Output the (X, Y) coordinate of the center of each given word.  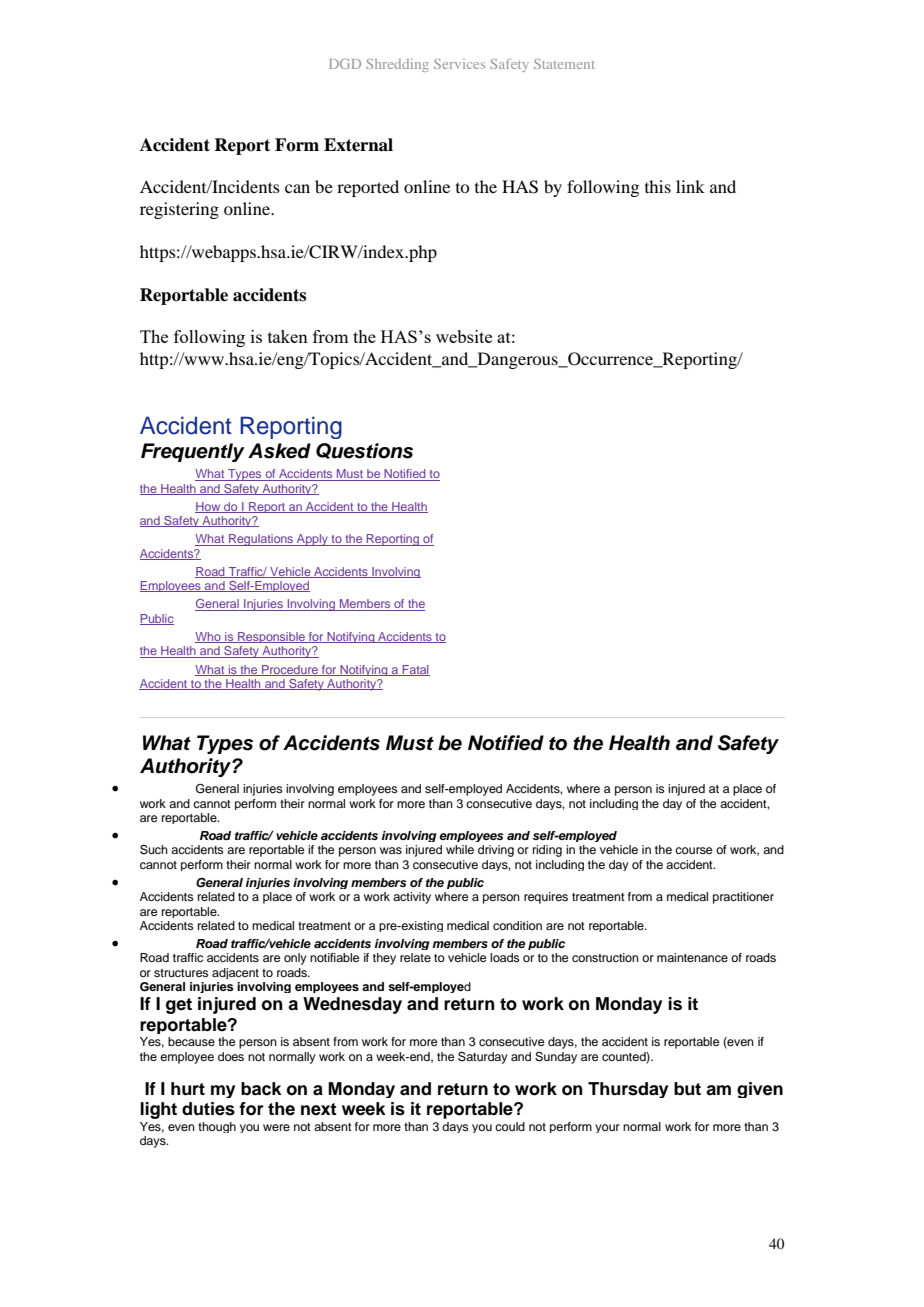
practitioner (743, 898)
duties (208, 1109)
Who (209, 637)
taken (288, 336)
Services (459, 64)
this (658, 186)
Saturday (483, 1058)
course (693, 850)
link (690, 186)
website (464, 336)
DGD (345, 64)
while (460, 849)
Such (154, 850)
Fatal (415, 670)
